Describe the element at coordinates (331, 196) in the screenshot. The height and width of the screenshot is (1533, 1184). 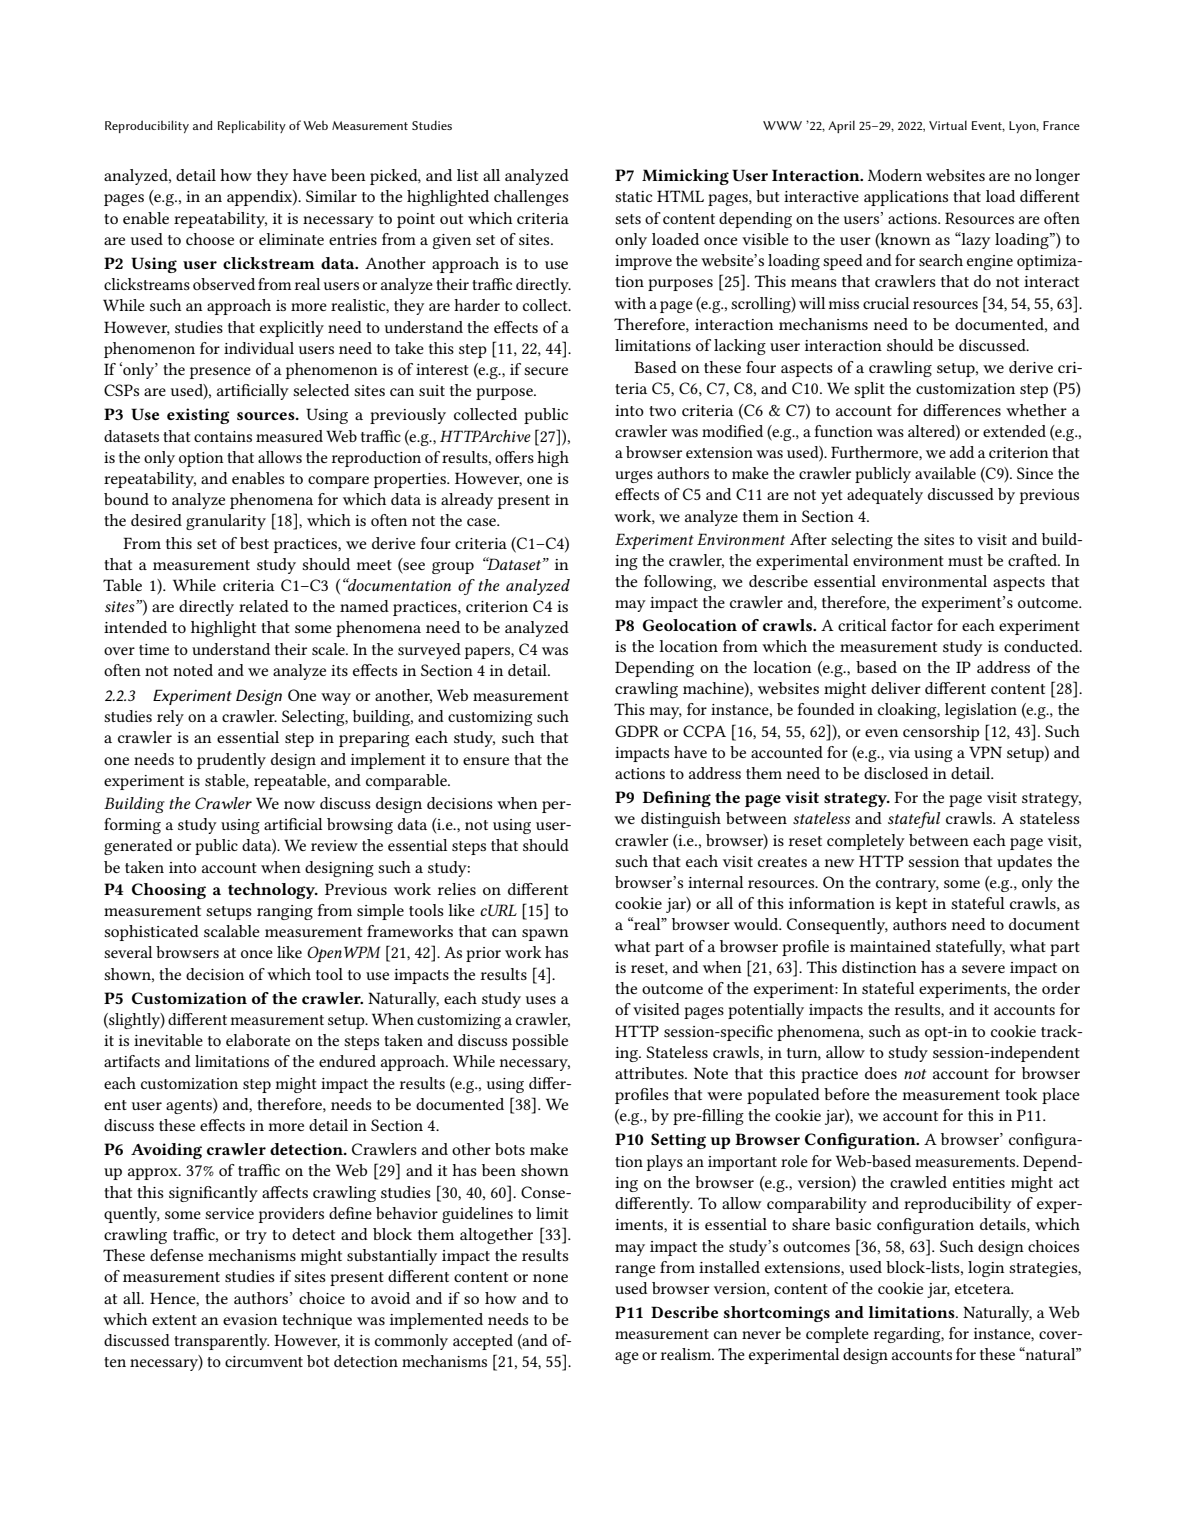
I see `Similar` at that location.
